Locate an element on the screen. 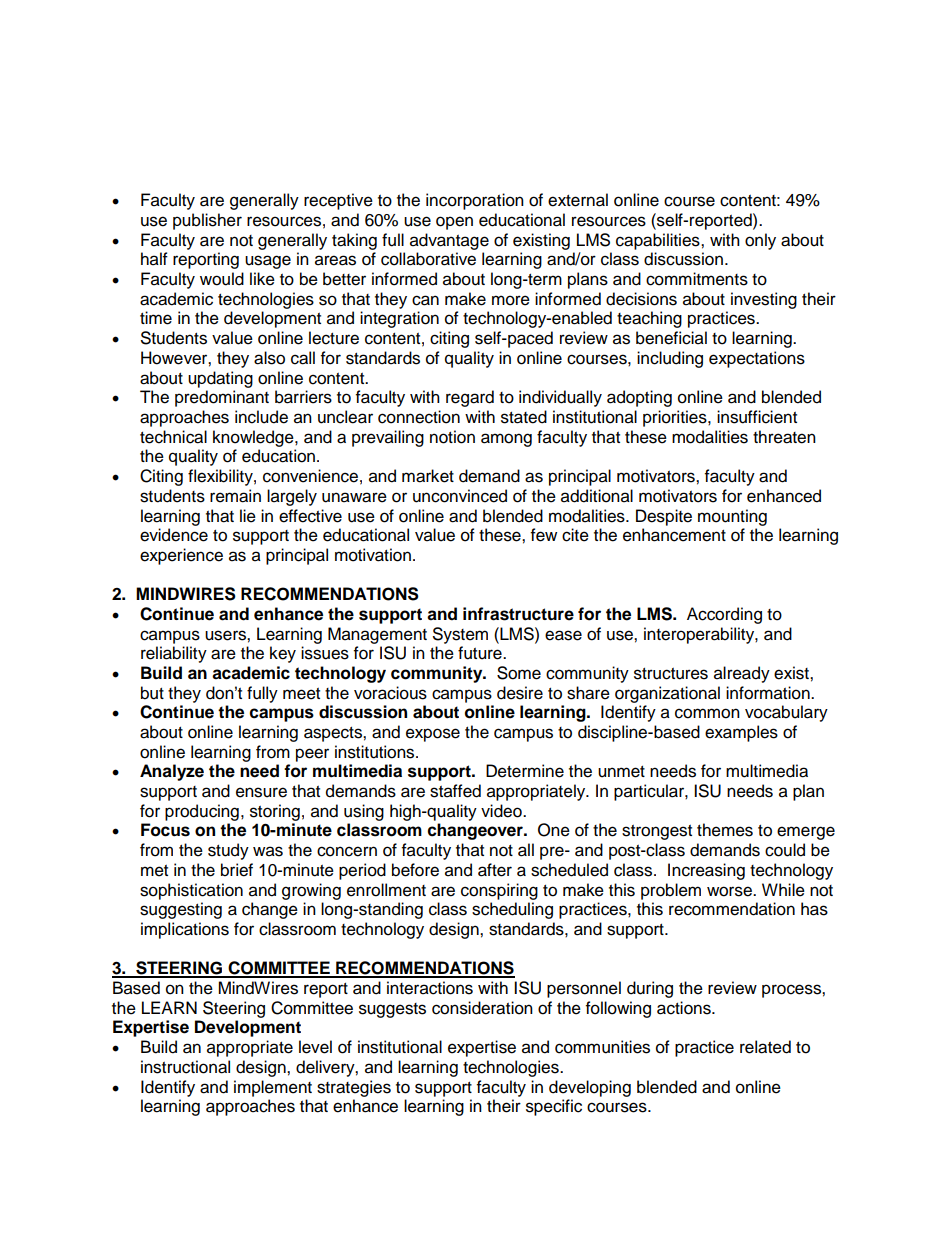 The width and height of the screenshot is (952, 1233). ensure is located at coordinates (261, 792).
